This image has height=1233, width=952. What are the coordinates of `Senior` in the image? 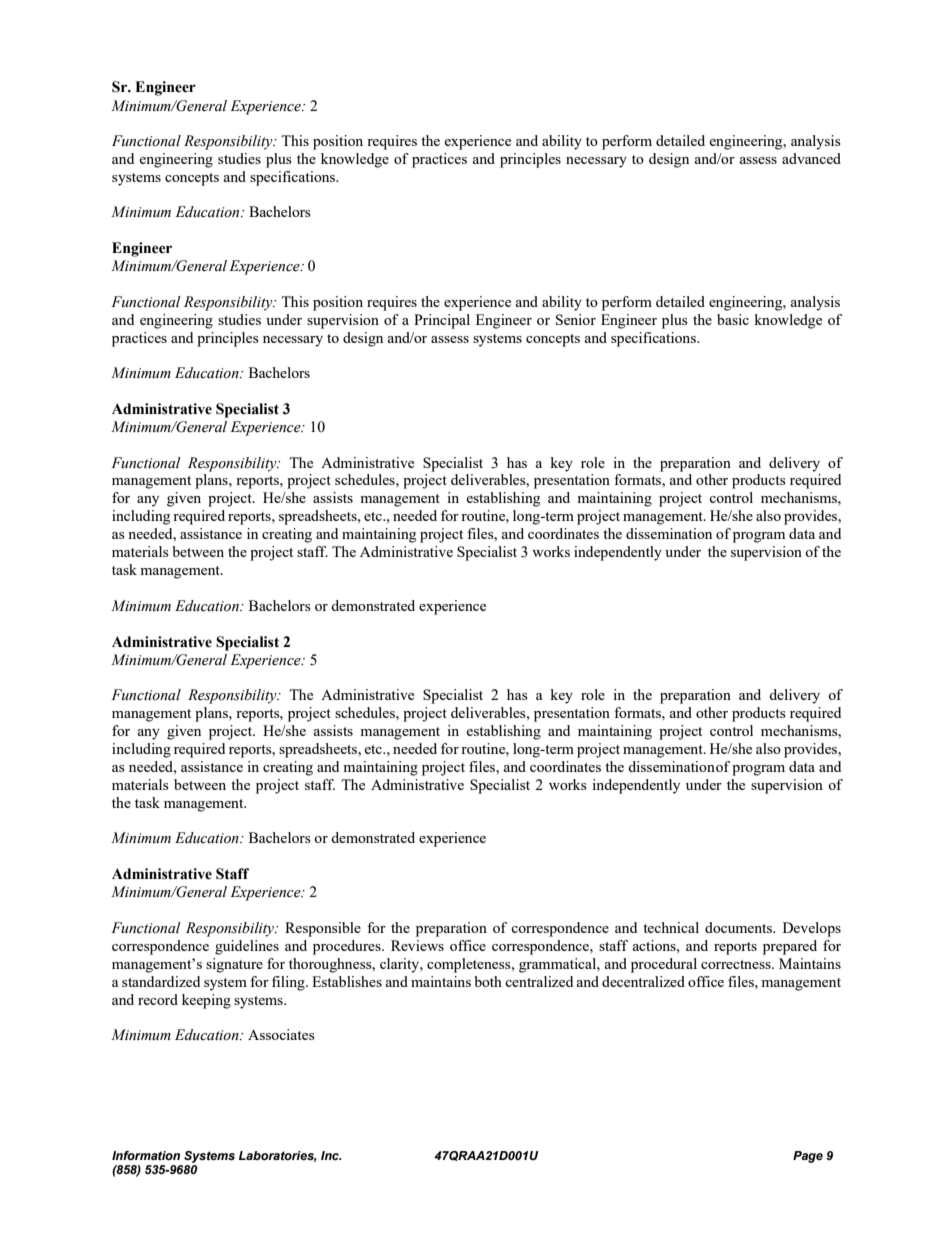 It's located at (576, 319).
